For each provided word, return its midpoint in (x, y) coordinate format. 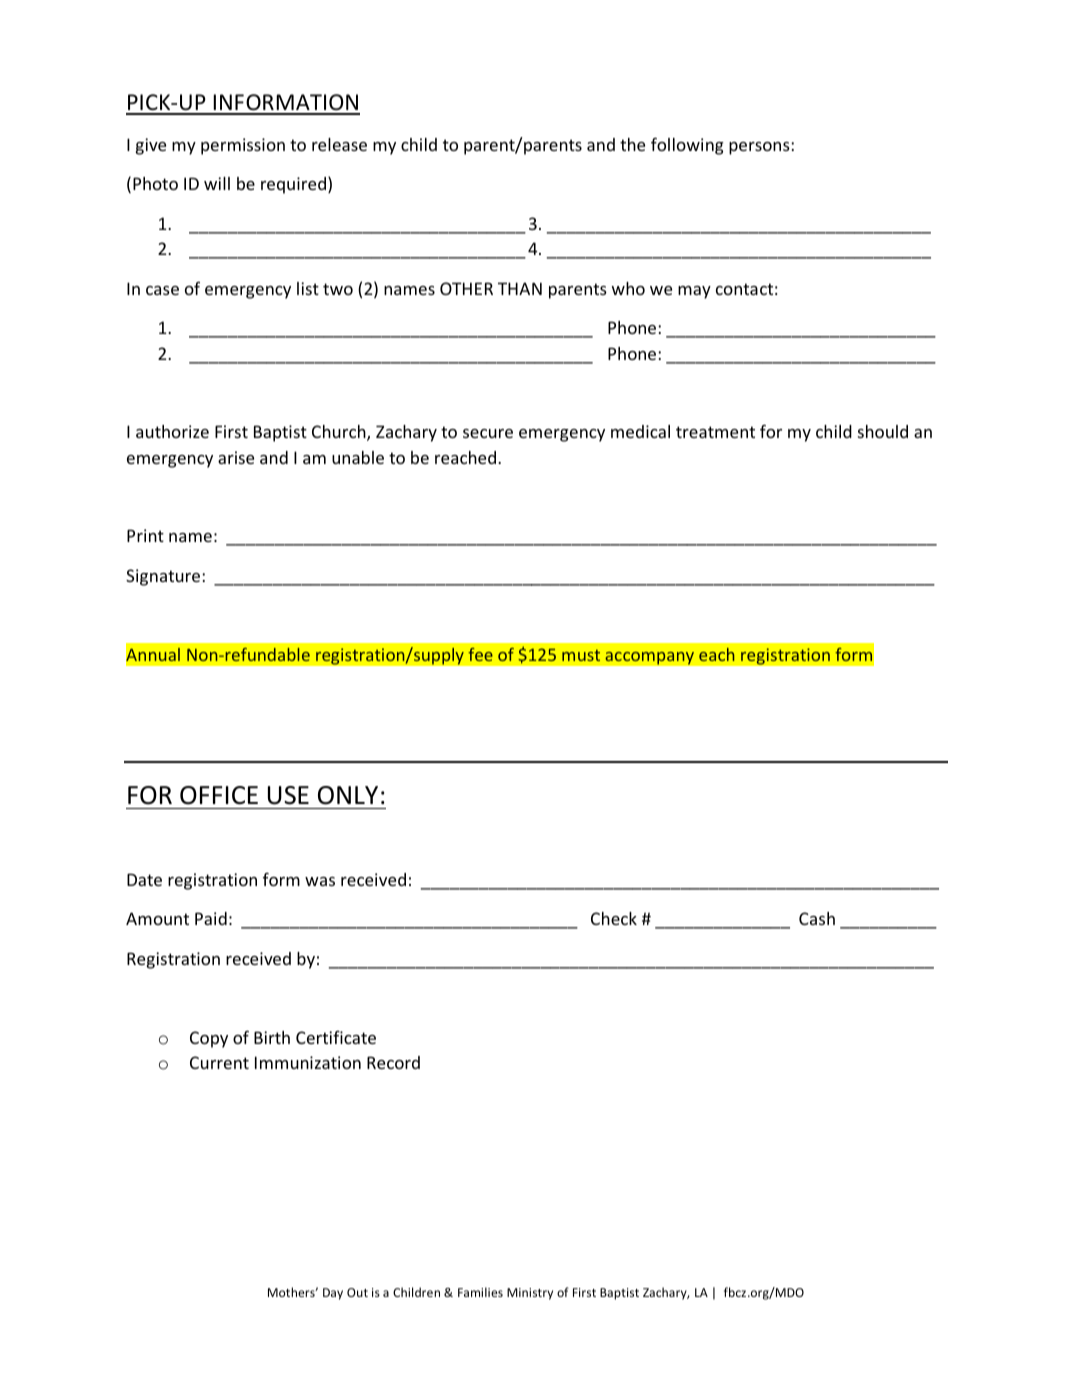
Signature (164, 577)
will (217, 183)
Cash (817, 918)
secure (488, 433)
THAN (520, 288)
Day (333, 1294)
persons (760, 148)
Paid (211, 918)
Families (480, 1292)
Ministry (530, 1294)
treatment (715, 432)
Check (614, 918)
